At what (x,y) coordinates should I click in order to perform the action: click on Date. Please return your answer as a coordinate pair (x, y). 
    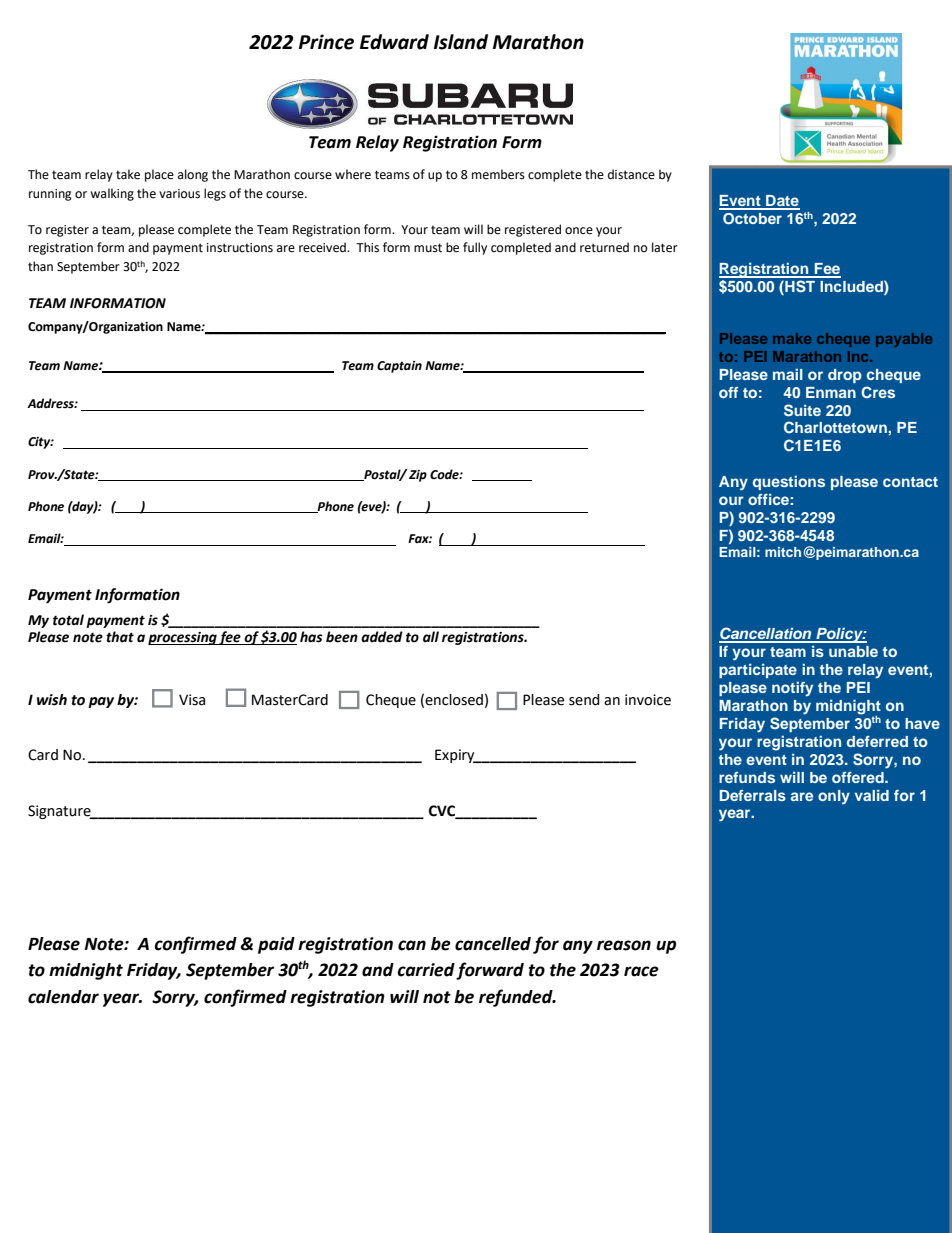
    Looking at the image, I should click on (782, 202).
